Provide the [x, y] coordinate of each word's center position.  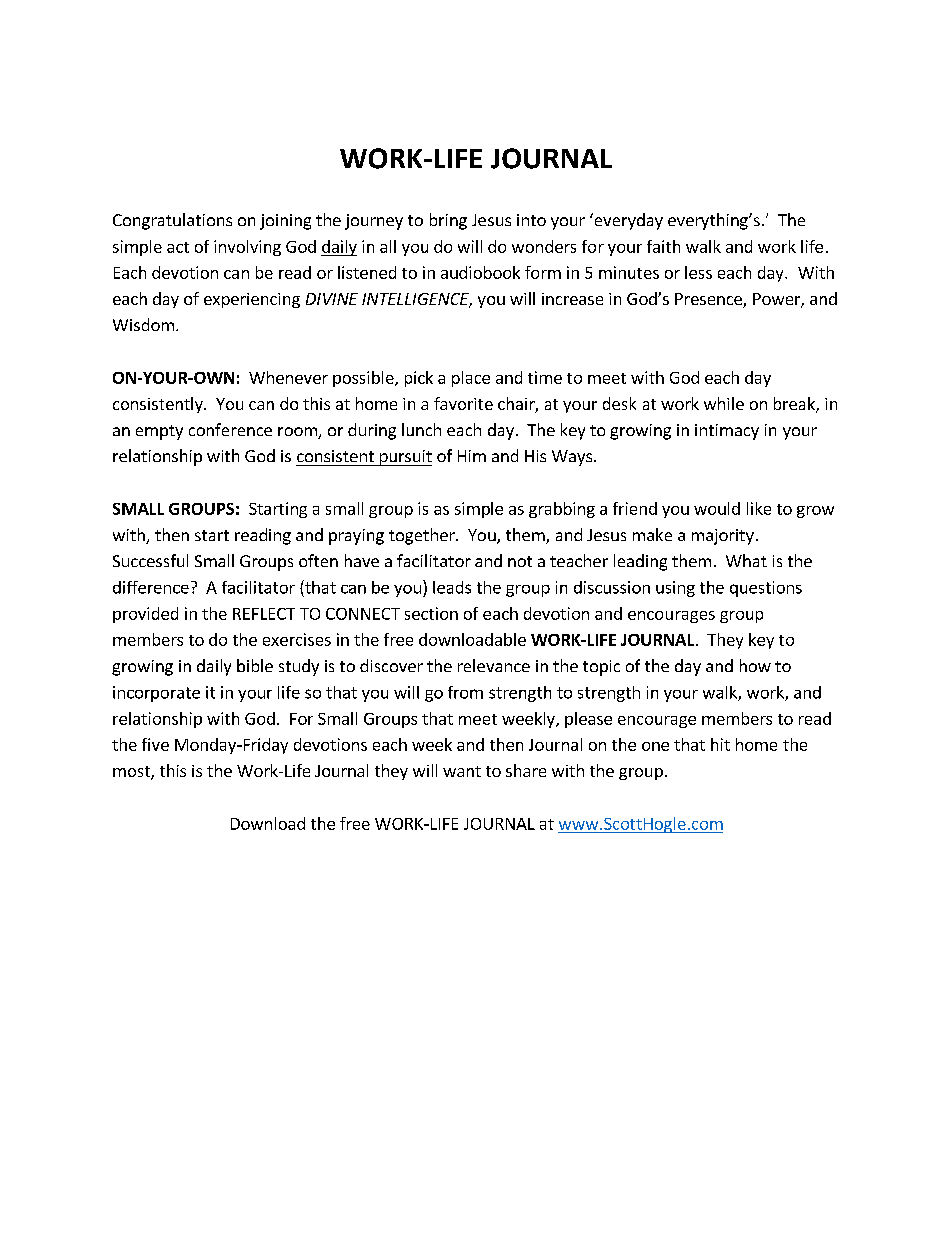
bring [448, 221]
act [178, 247]
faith [663, 246]
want [462, 771]
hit [720, 744]
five [155, 744]
